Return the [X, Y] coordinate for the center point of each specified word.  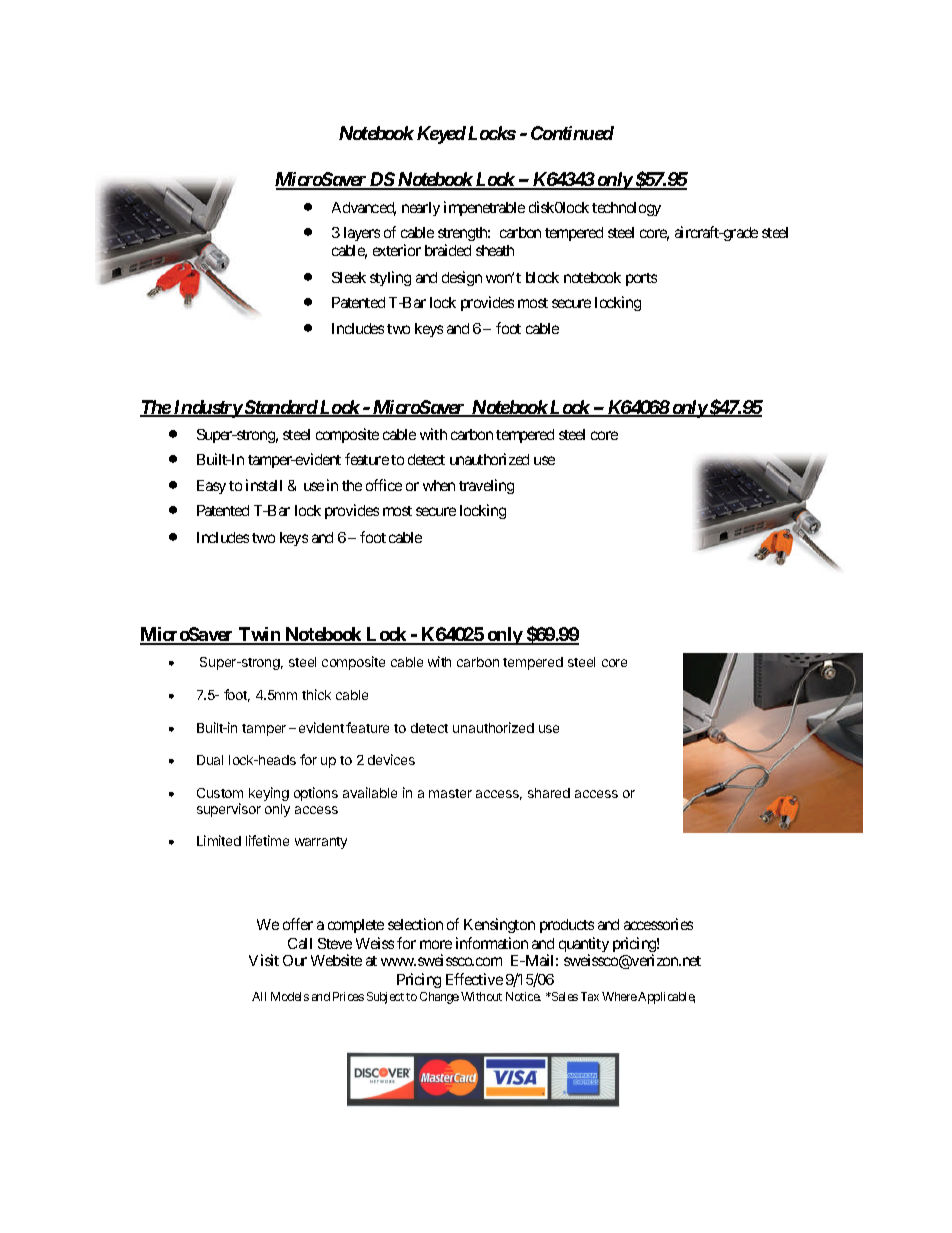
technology [626, 209]
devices [391, 759]
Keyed [441, 135]
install [264, 485]
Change [439, 998]
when [439, 485]
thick [316, 694]
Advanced [364, 209]
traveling [486, 486]
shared [549, 793]
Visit [264, 960]
